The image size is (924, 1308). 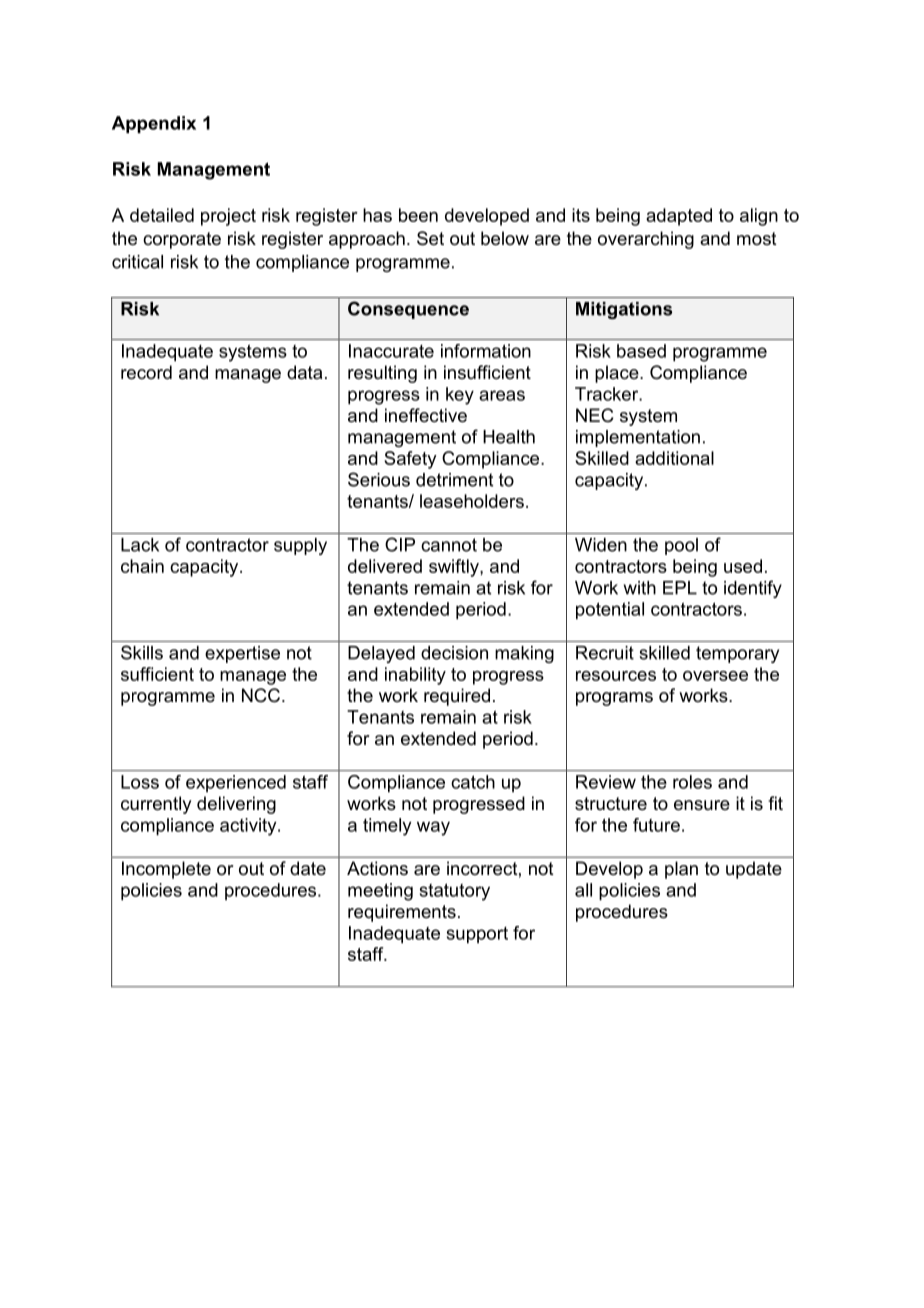 What do you see at coordinates (681, 546) in the screenshot?
I see `pool` at bounding box center [681, 546].
